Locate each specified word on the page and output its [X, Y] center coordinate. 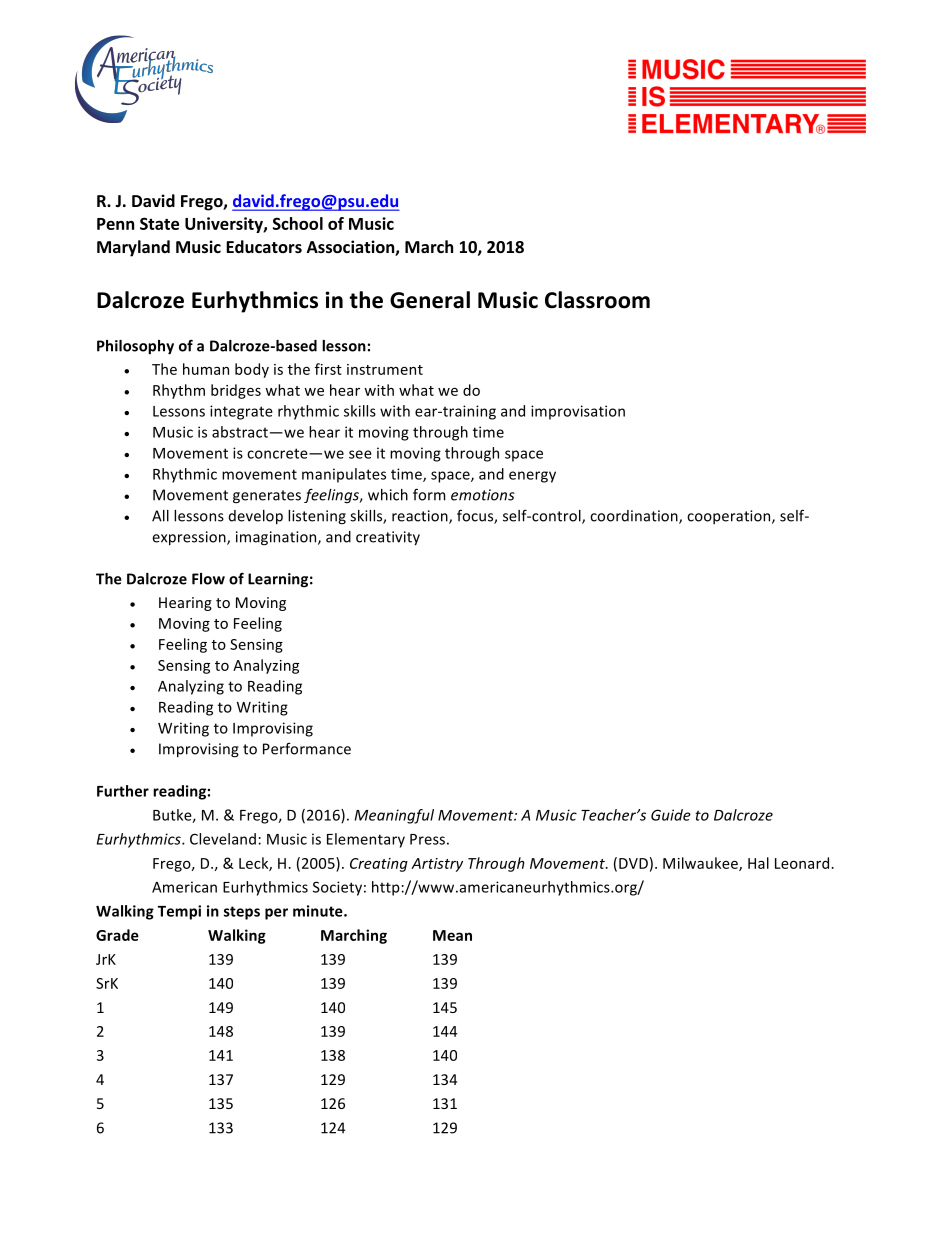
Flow [208, 579]
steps [242, 913]
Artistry [437, 865]
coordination [635, 517]
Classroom [597, 300]
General [430, 300]
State [159, 223]
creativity [388, 538]
